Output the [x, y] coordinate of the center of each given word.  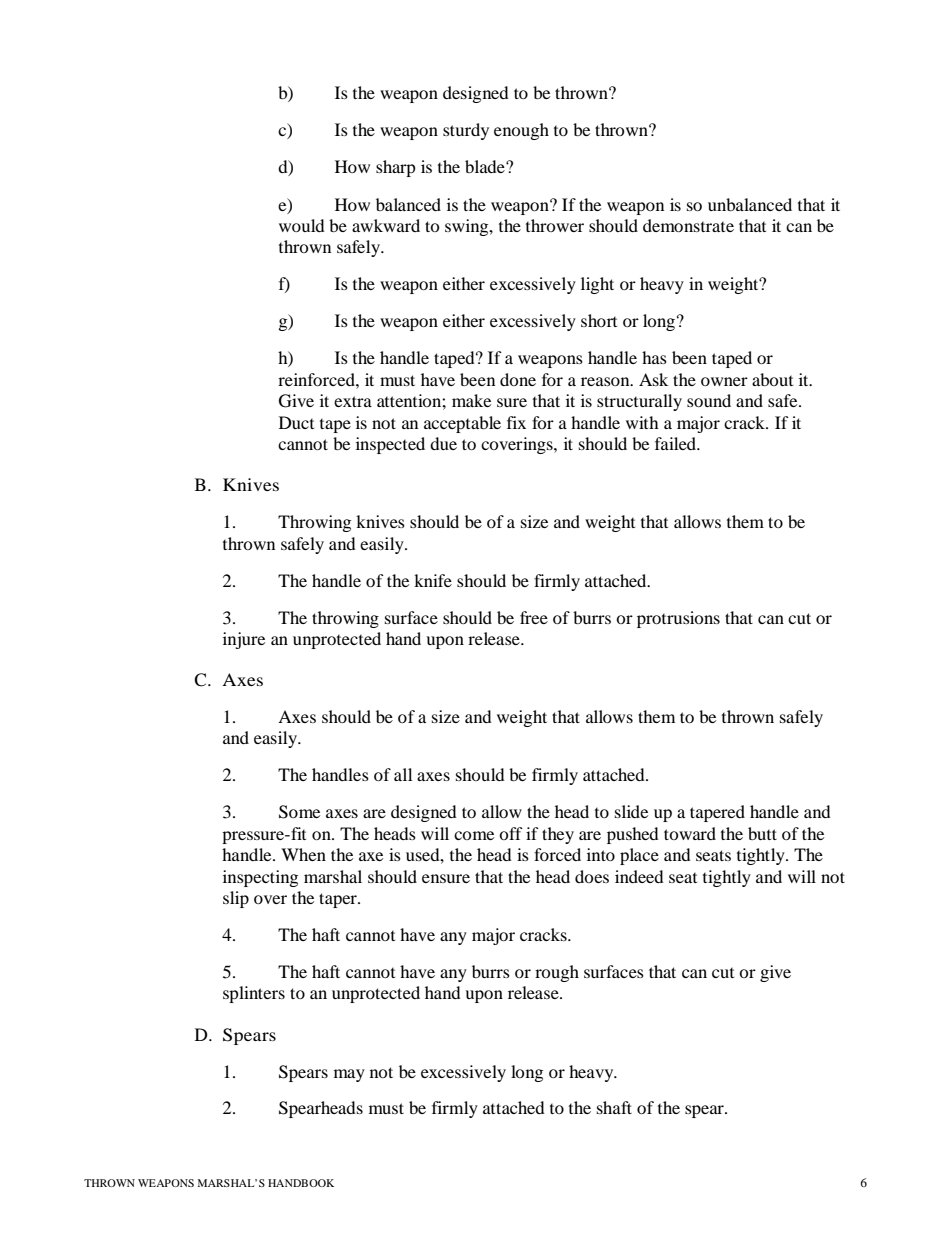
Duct [296, 422]
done [518, 379]
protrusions [678, 619]
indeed [639, 876]
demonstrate [688, 225]
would [302, 225]
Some [299, 812]
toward [690, 833]
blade [486, 166]
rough [557, 973]
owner [724, 381]
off [511, 833]
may [349, 1075]
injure [244, 640]
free [534, 617]
